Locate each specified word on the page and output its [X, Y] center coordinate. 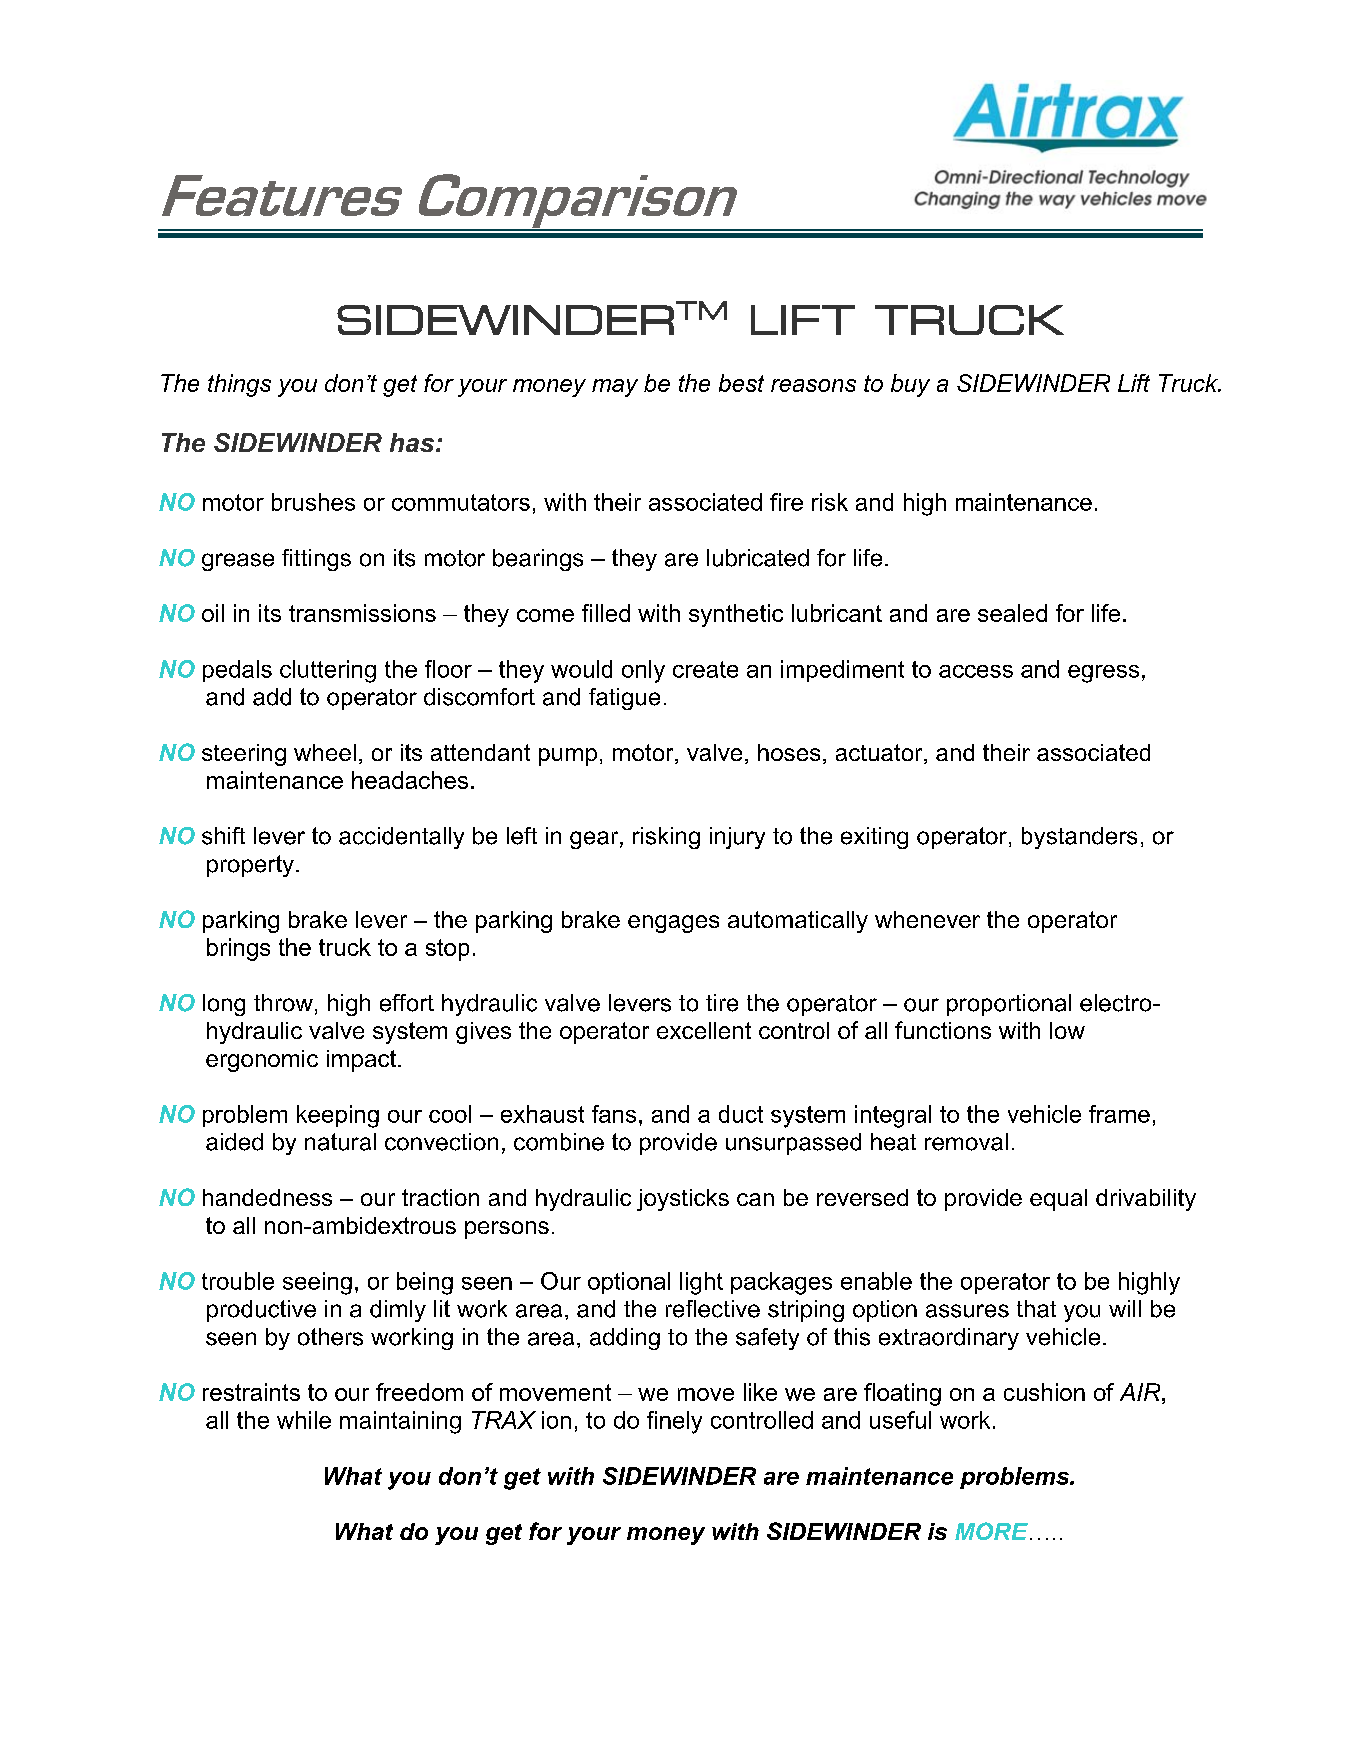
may [615, 388]
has [412, 442]
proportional [1009, 1005]
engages [673, 924]
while [304, 1420]
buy [910, 385]
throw [283, 1003]
